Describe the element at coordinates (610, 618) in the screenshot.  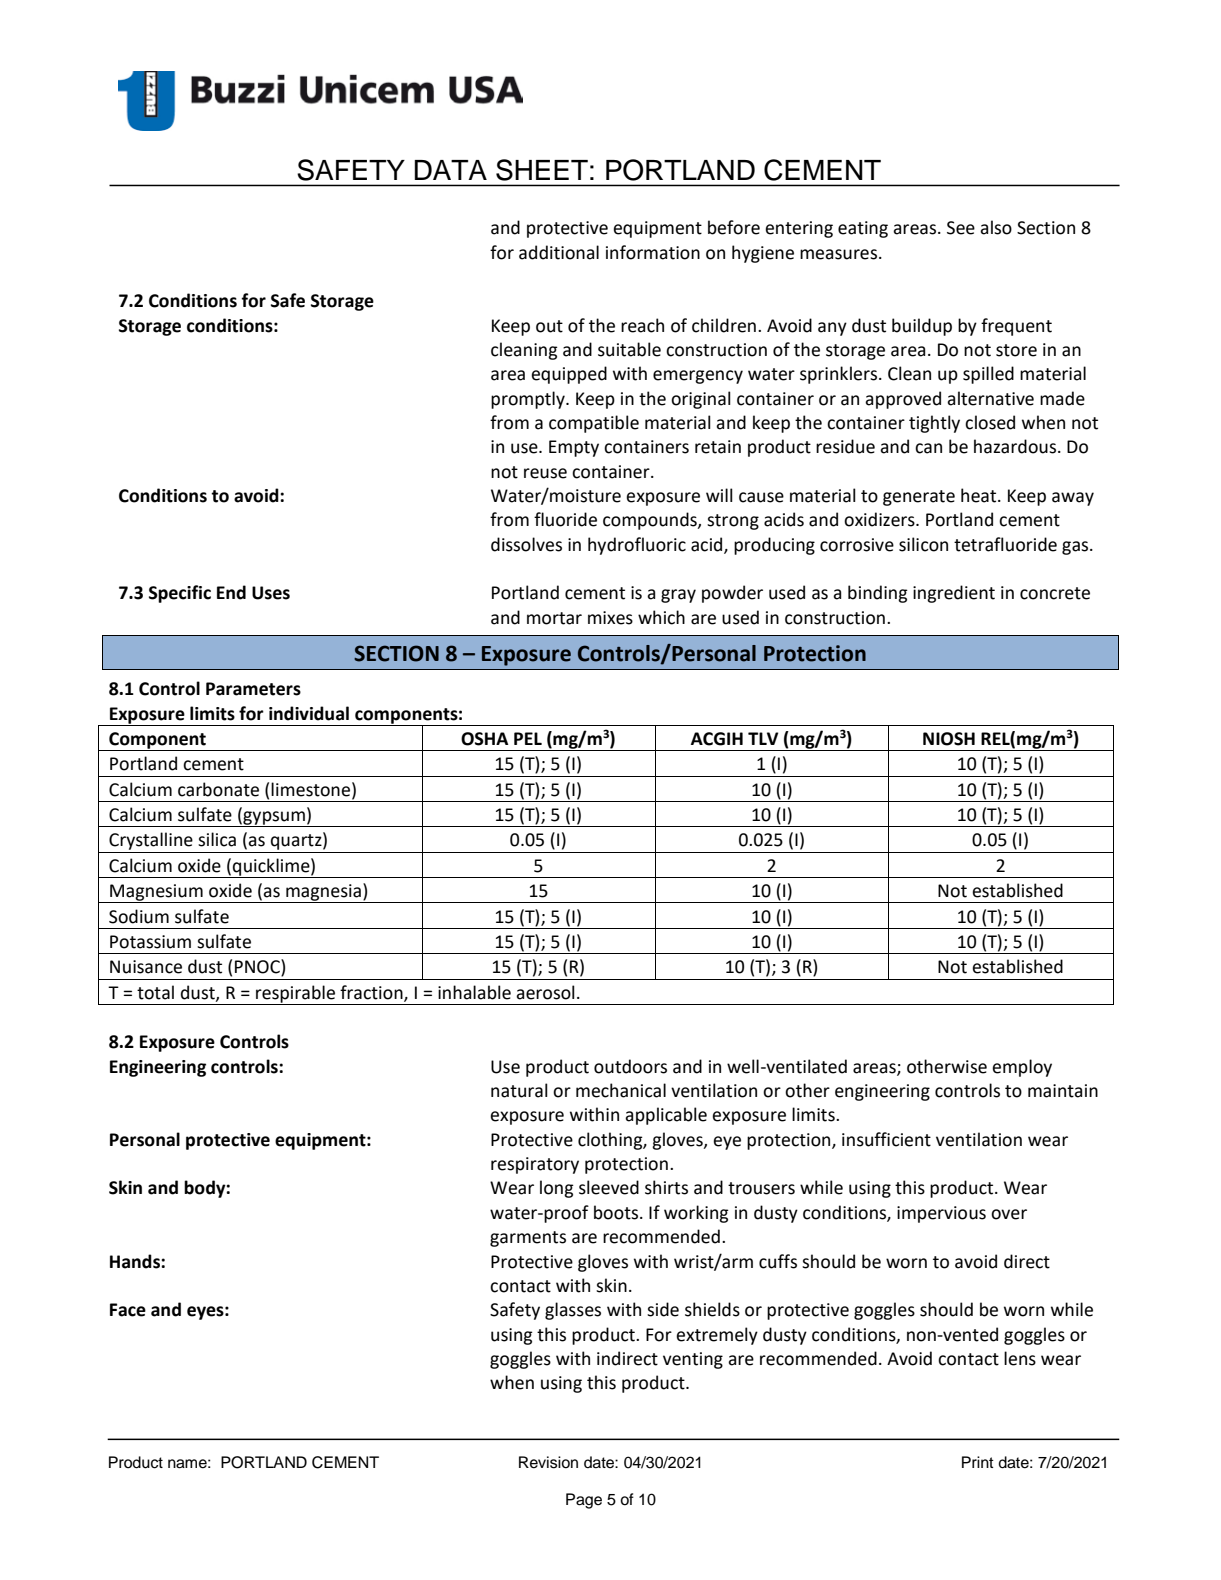
I see `mixes` at that location.
